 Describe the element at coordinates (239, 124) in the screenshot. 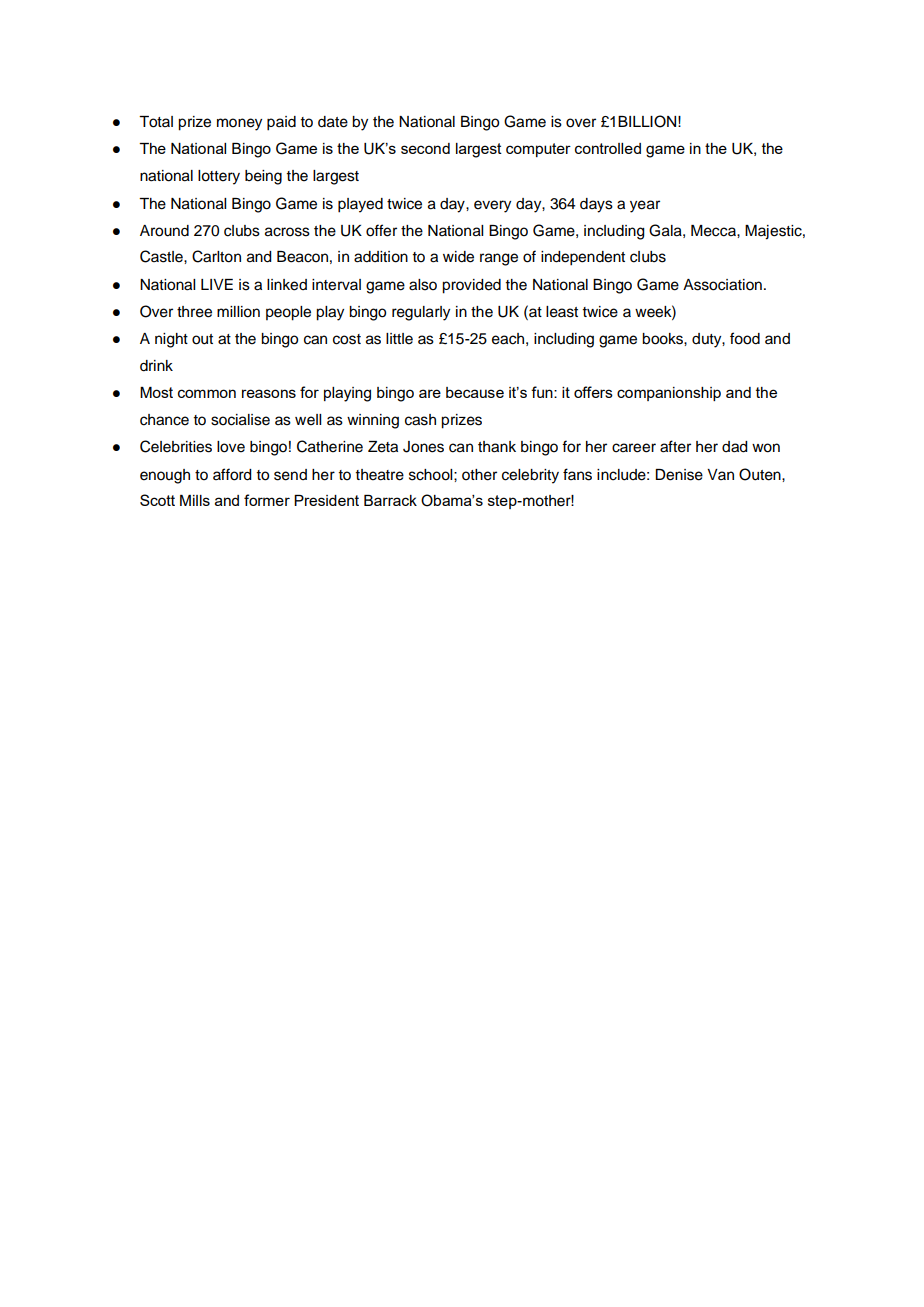

I see `money` at that location.
